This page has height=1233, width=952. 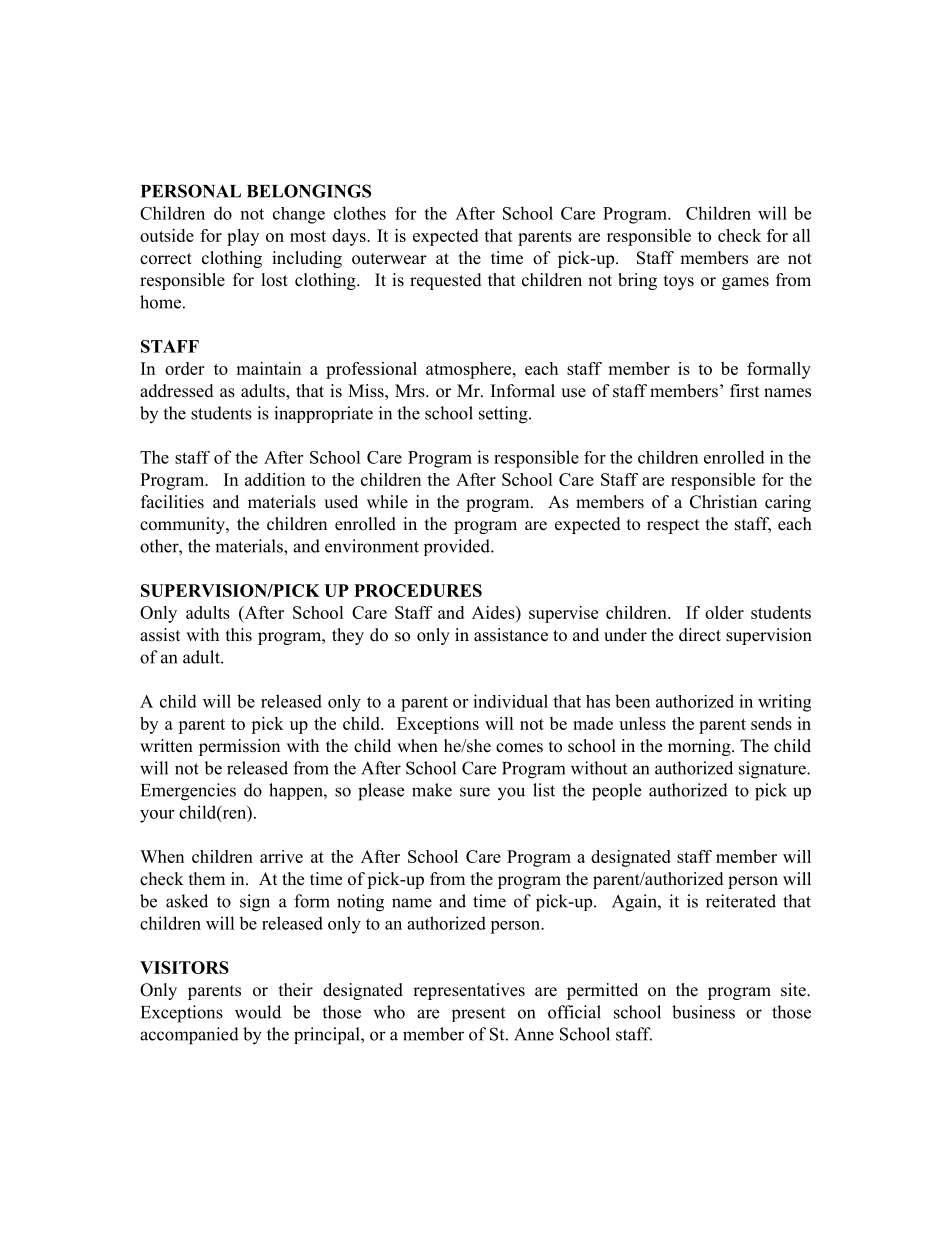 I want to click on morning, so click(x=700, y=747).
